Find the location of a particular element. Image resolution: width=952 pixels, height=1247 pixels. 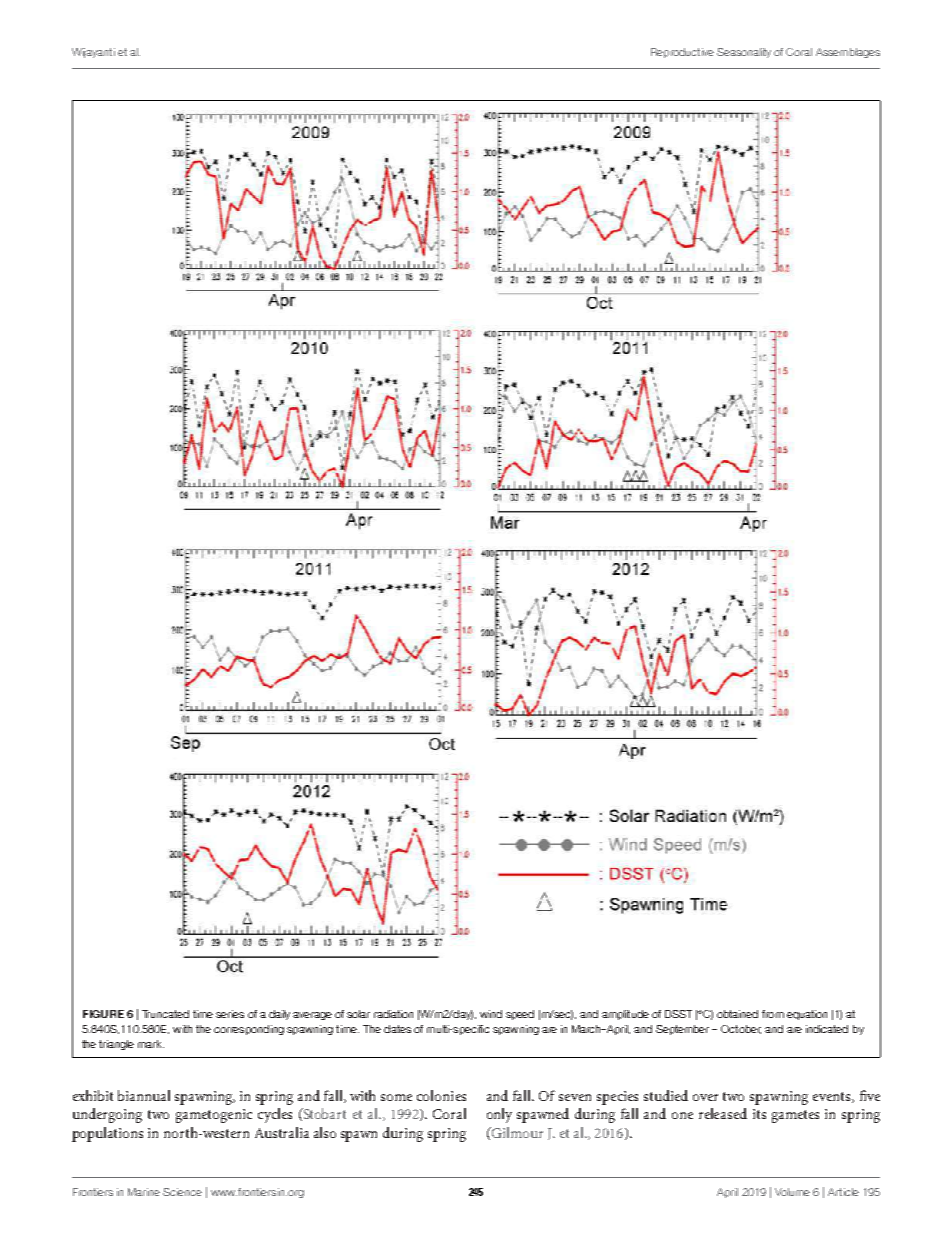

Reproductive is located at coordinates (682, 53).
